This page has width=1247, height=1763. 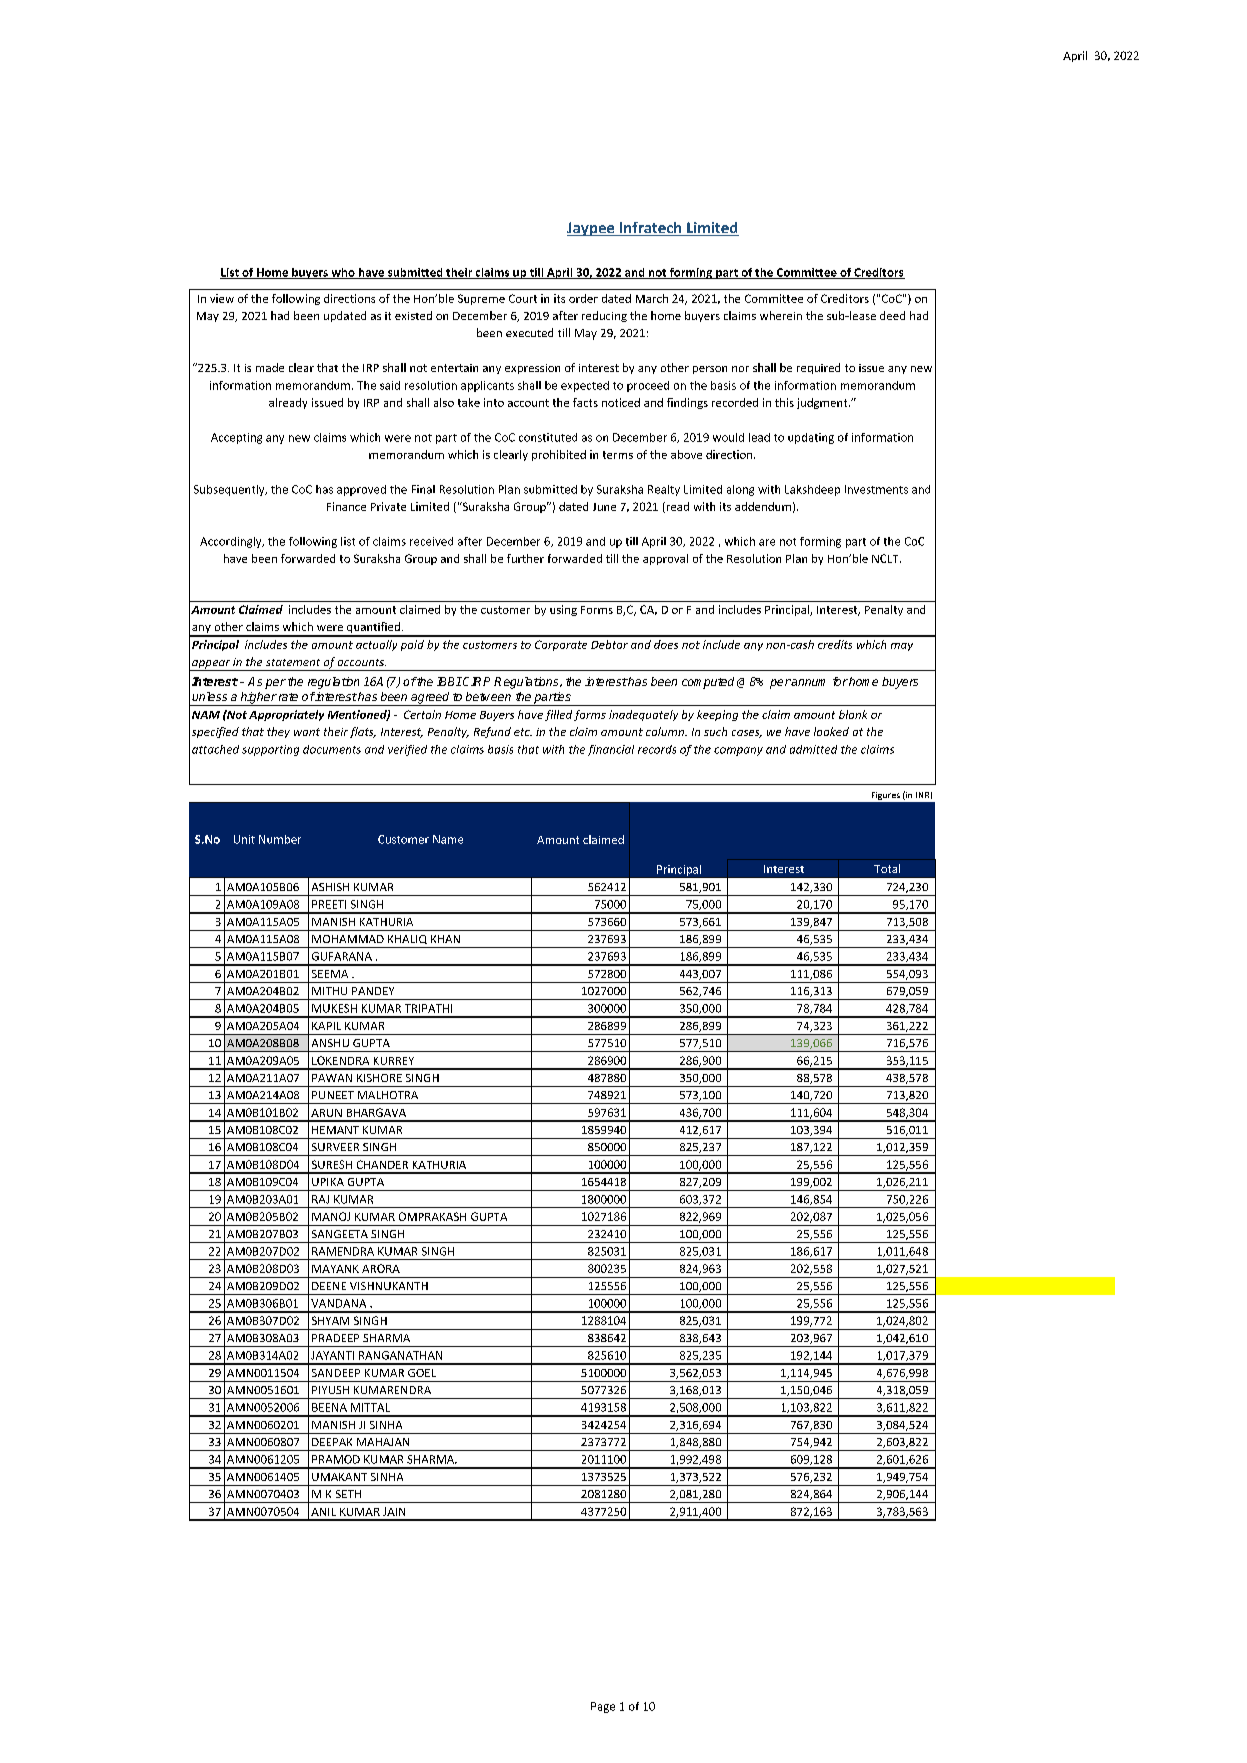 What do you see at coordinates (603, 1707) in the page?
I see `Page` at bounding box center [603, 1707].
